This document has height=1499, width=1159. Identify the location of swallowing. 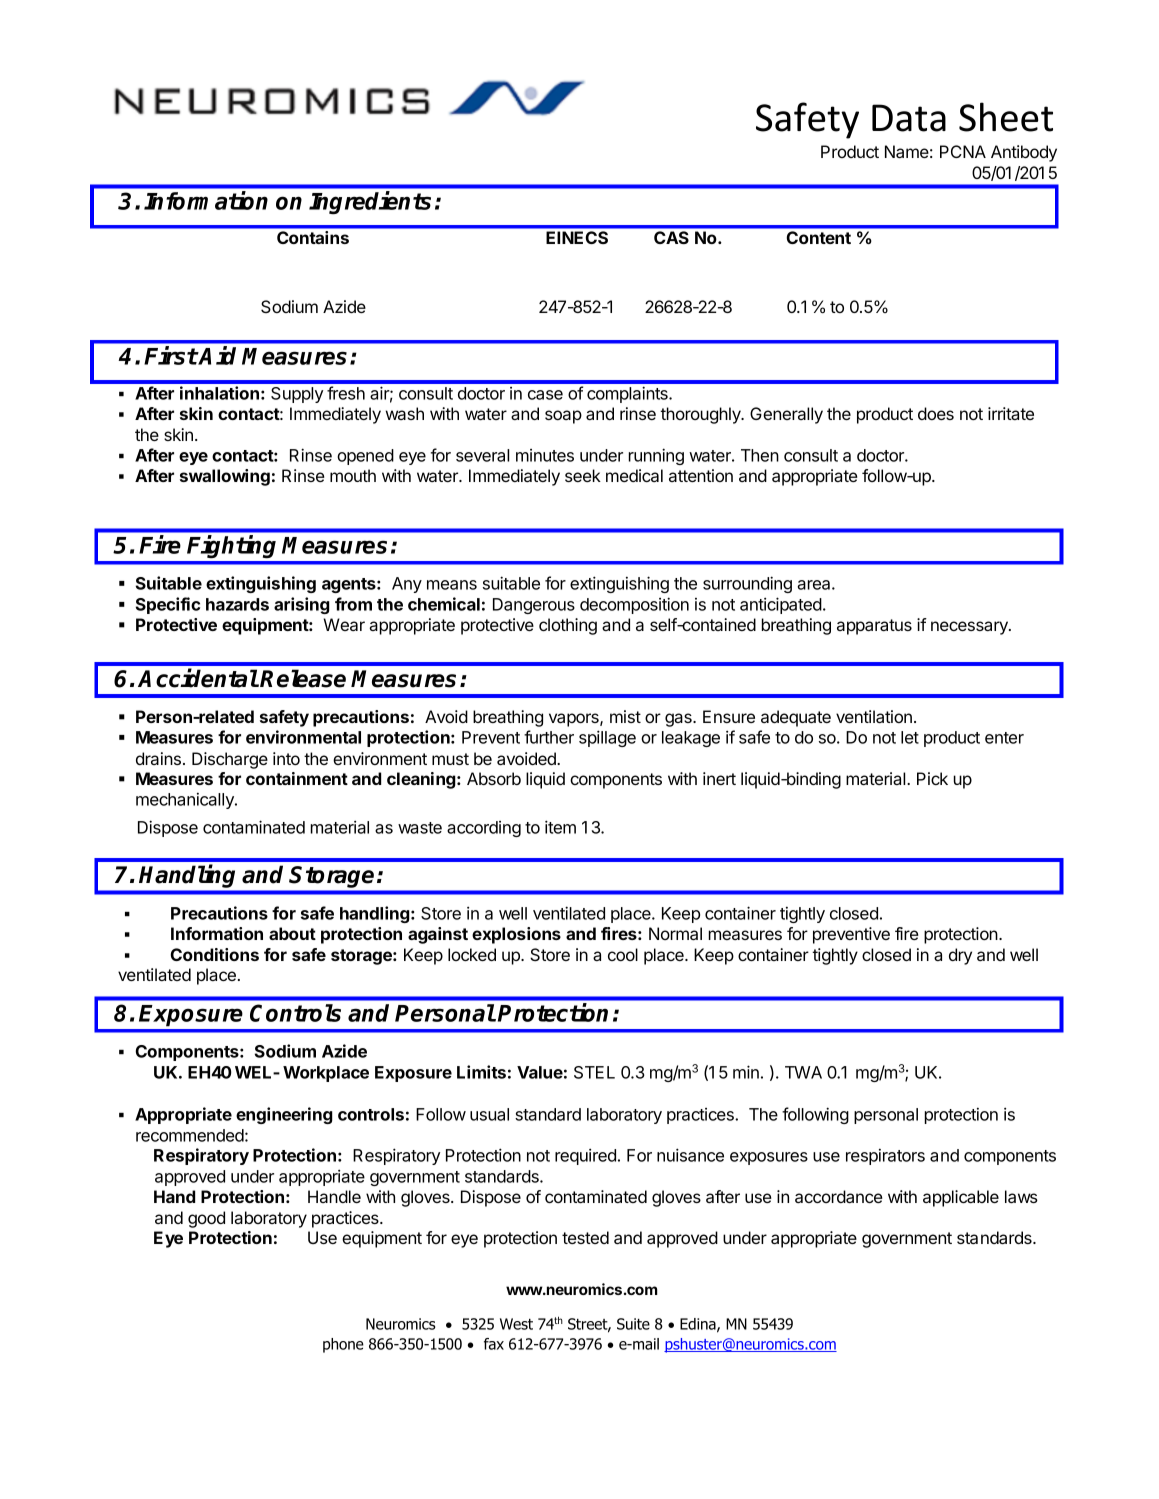
(225, 477).
